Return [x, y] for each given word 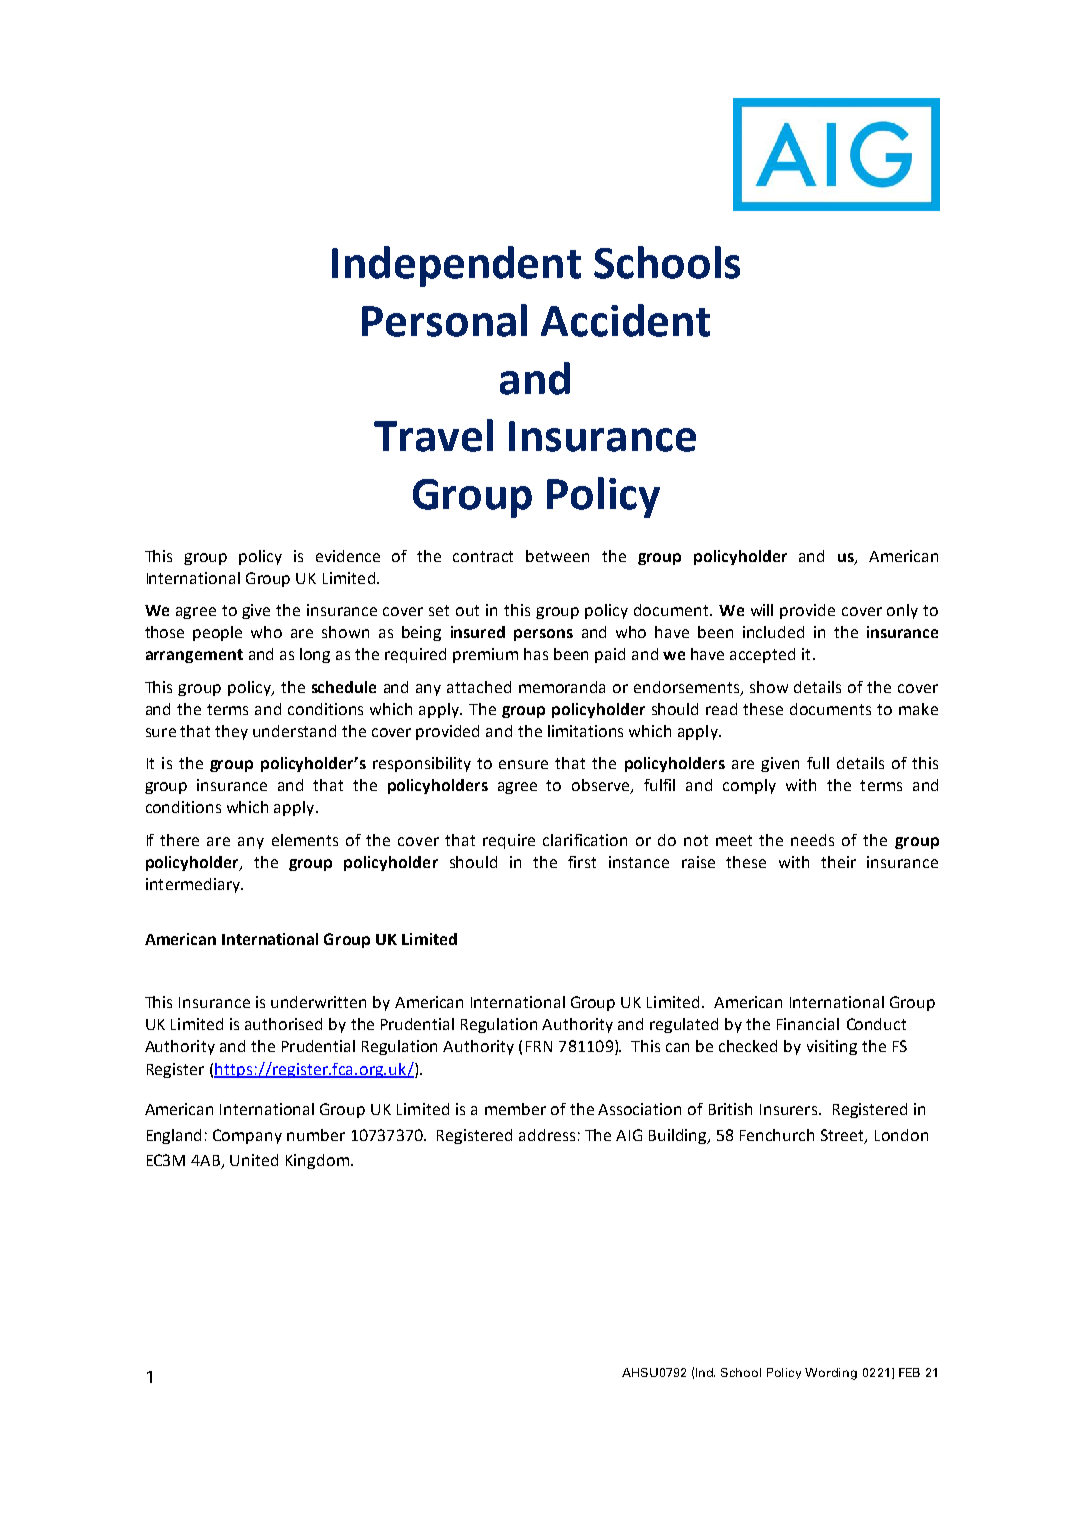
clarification [585, 840]
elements [305, 840]
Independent [456, 266]
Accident [625, 320]
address [547, 1135]
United [254, 1160]
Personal [444, 320]
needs [812, 840]
